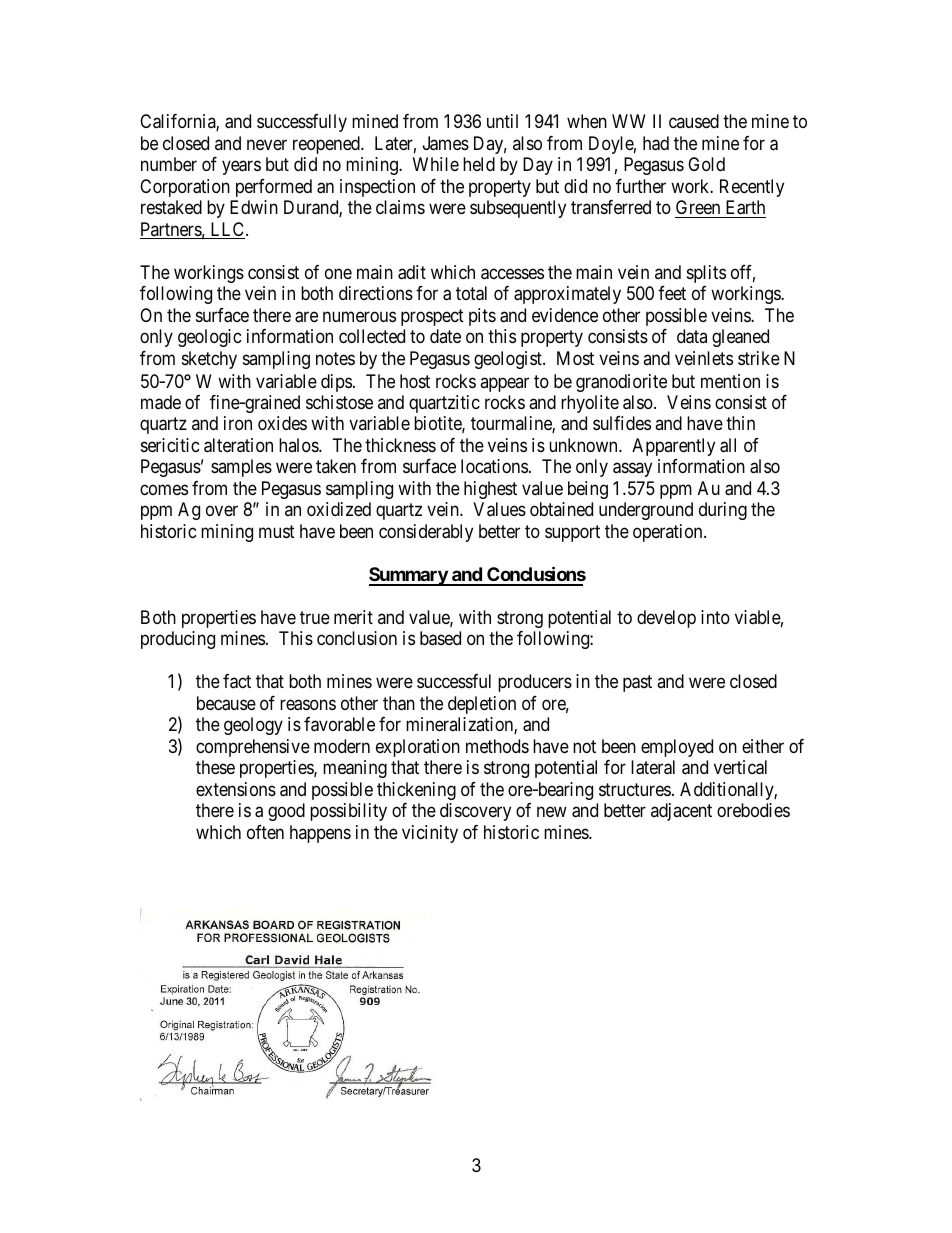  I want to click on pits, so click(482, 317).
